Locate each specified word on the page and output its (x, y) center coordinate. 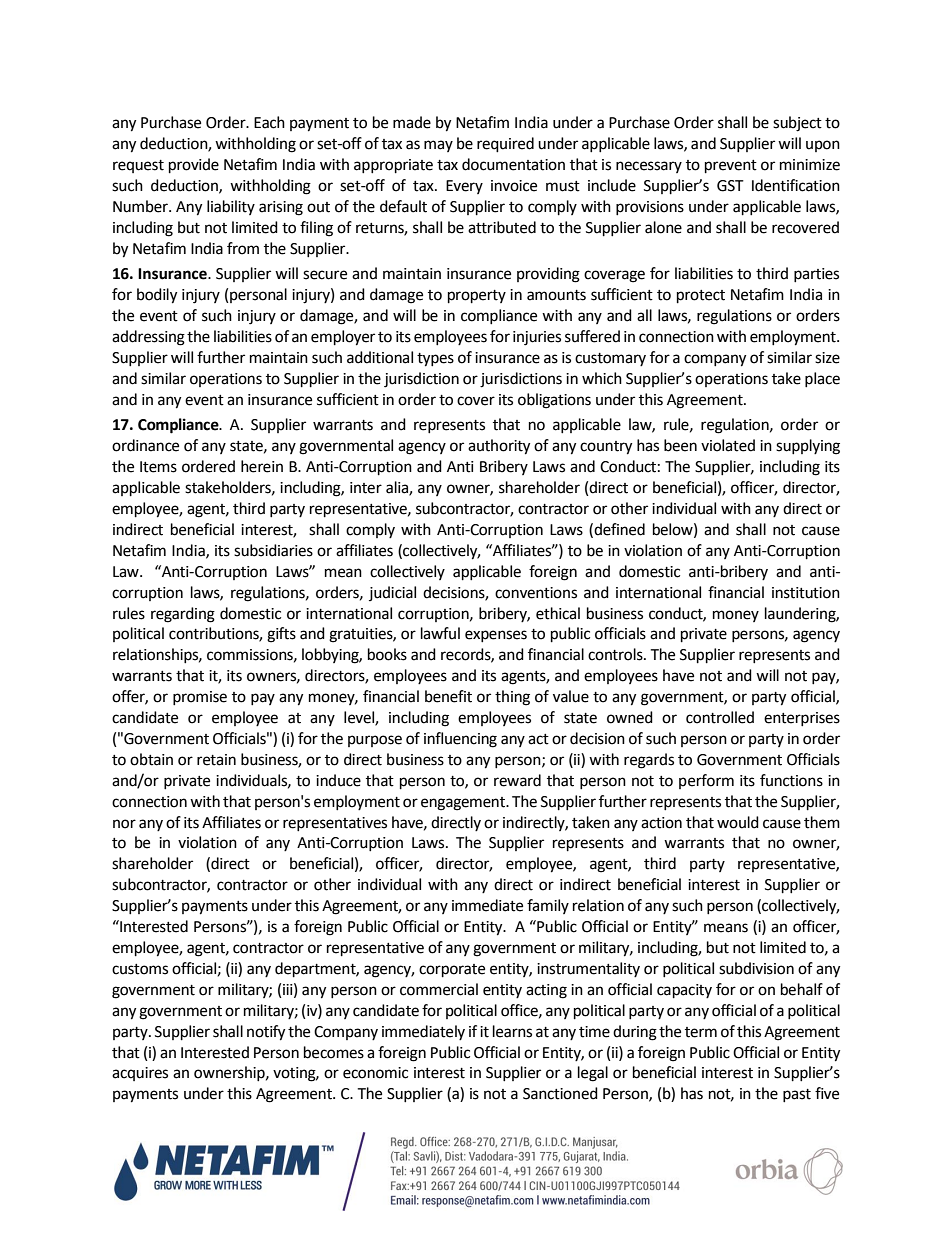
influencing (460, 740)
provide (194, 166)
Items (158, 467)
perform (706, 781)
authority (499, 447)
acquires (140, 1074)
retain (216, 760)
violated (728, 445)
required (505, 145)
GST (730, 186)
